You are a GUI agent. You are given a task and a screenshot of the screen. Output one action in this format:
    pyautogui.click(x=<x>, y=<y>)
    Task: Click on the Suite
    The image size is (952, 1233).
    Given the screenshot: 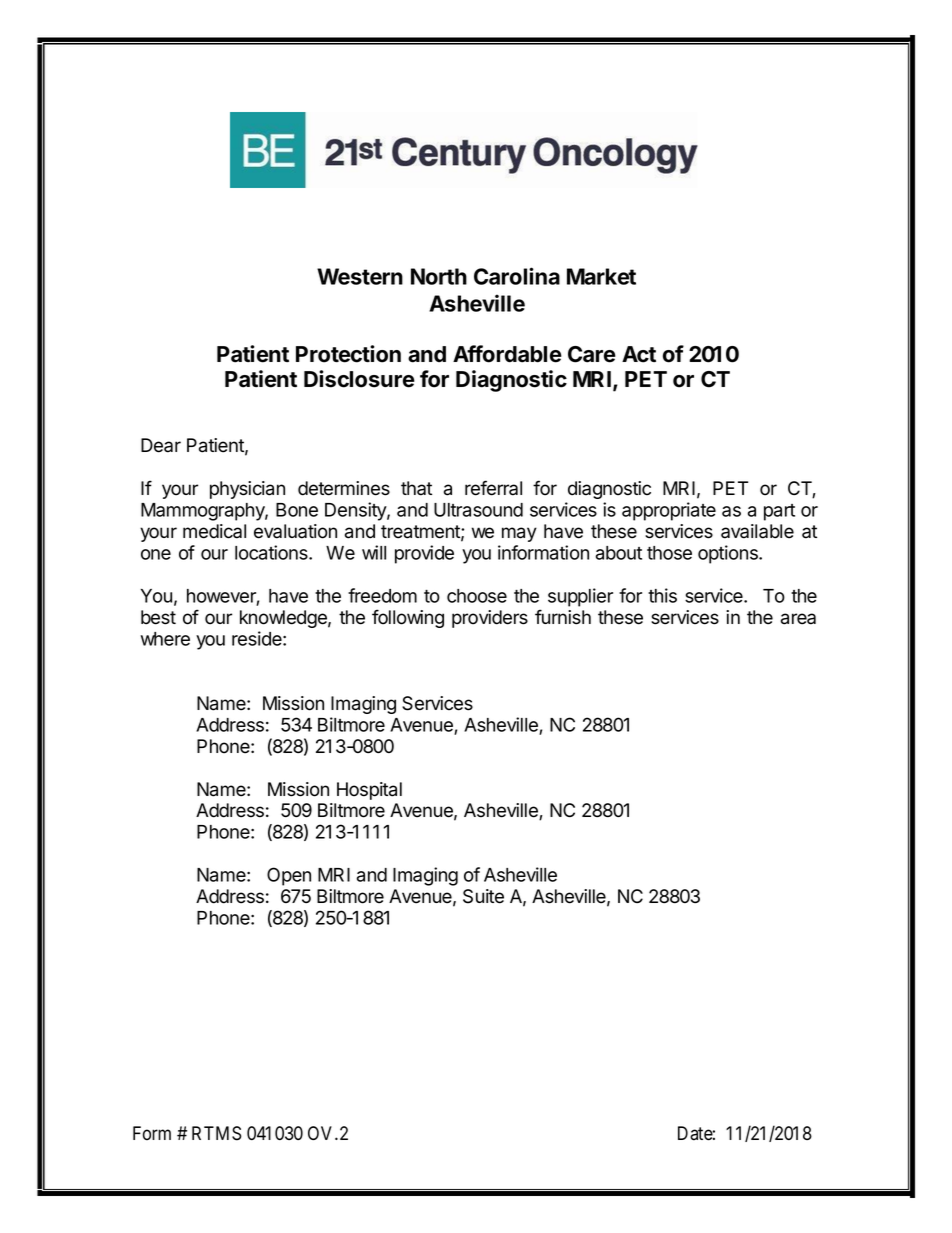 What is the action you would take?
    pyautogui.click(x=483, y=896)
